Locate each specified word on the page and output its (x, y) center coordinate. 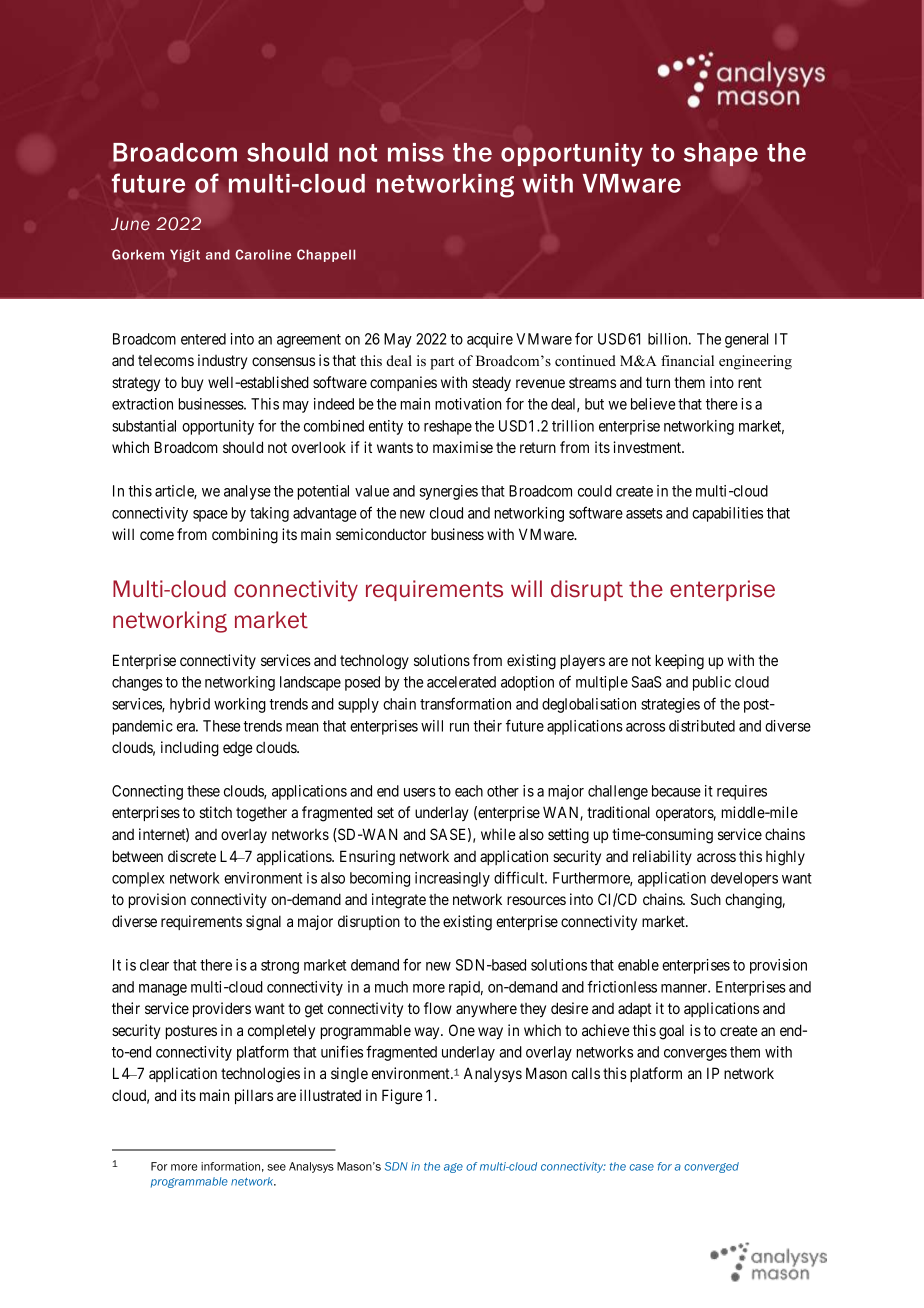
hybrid (190, 705)
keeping (680, 662)
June (130, 223)
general (746, 340)
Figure (402, 1097)
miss (416, 152)
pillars (254, 1096)
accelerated (461, 682)
